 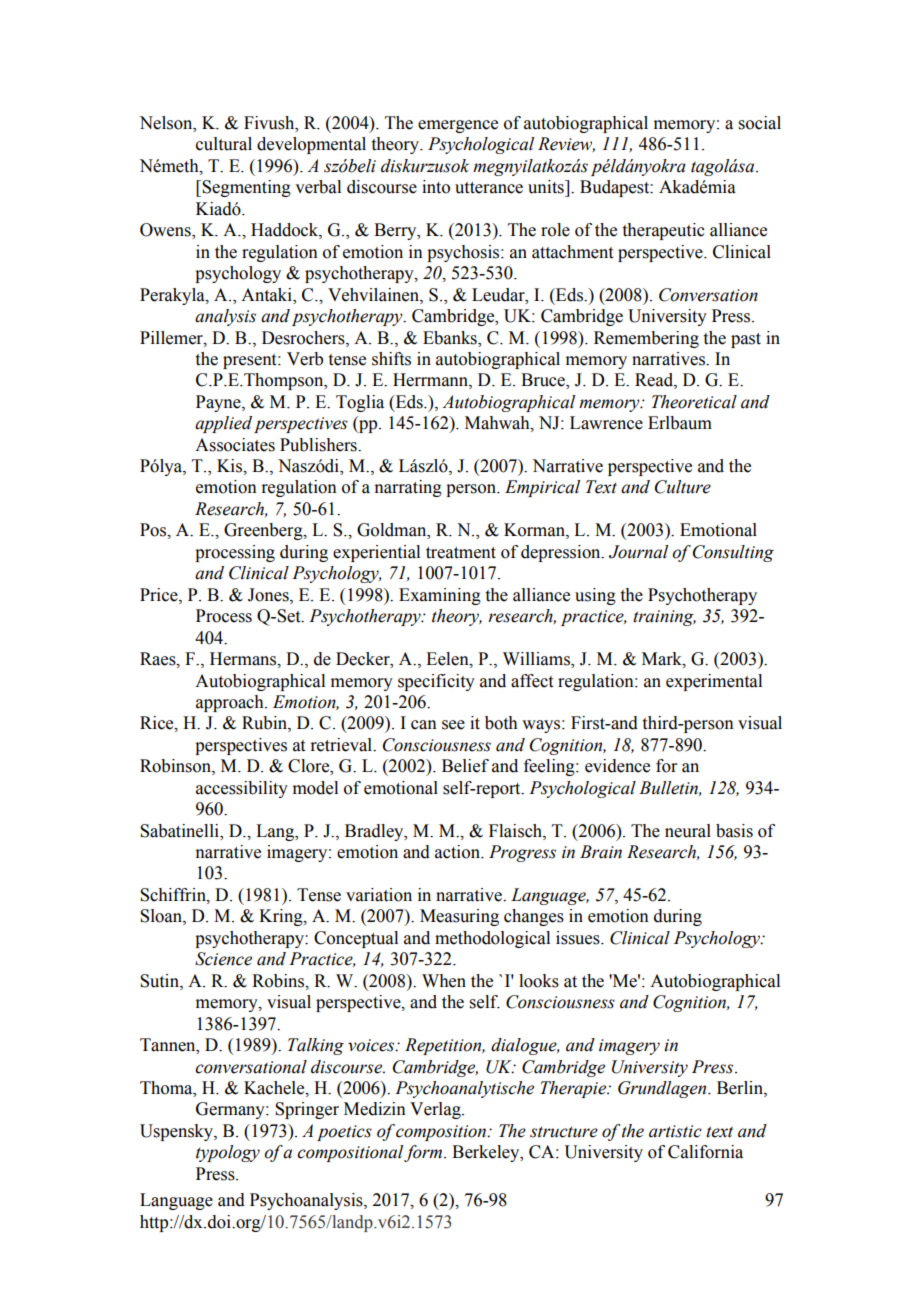 I want to click on artistic, so click(x=675, y=1131).
